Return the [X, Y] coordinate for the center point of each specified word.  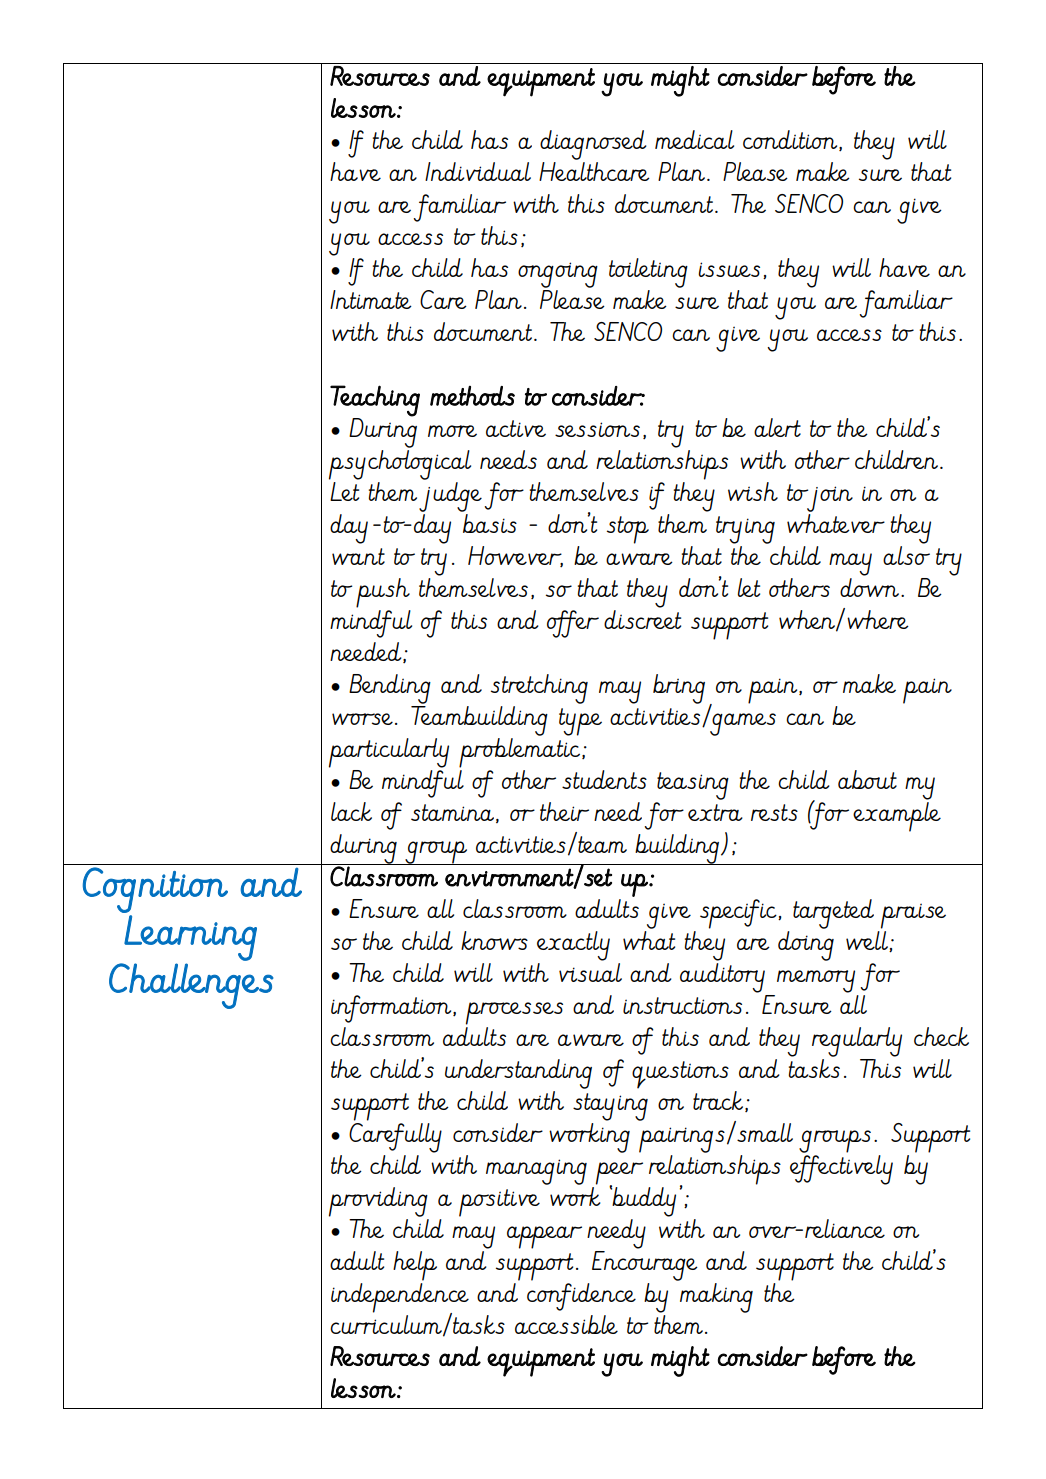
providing [378, 1202]
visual [590, 971]
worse [362, 719]
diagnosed [593, 145]
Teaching [375, 401]
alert [777, 427]
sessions [597, 429]
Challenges [191, 986]
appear [544, 1237]
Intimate [371, 299]
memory [816, 981]
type [580, 722]
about [867, 779]
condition [791, 140]
